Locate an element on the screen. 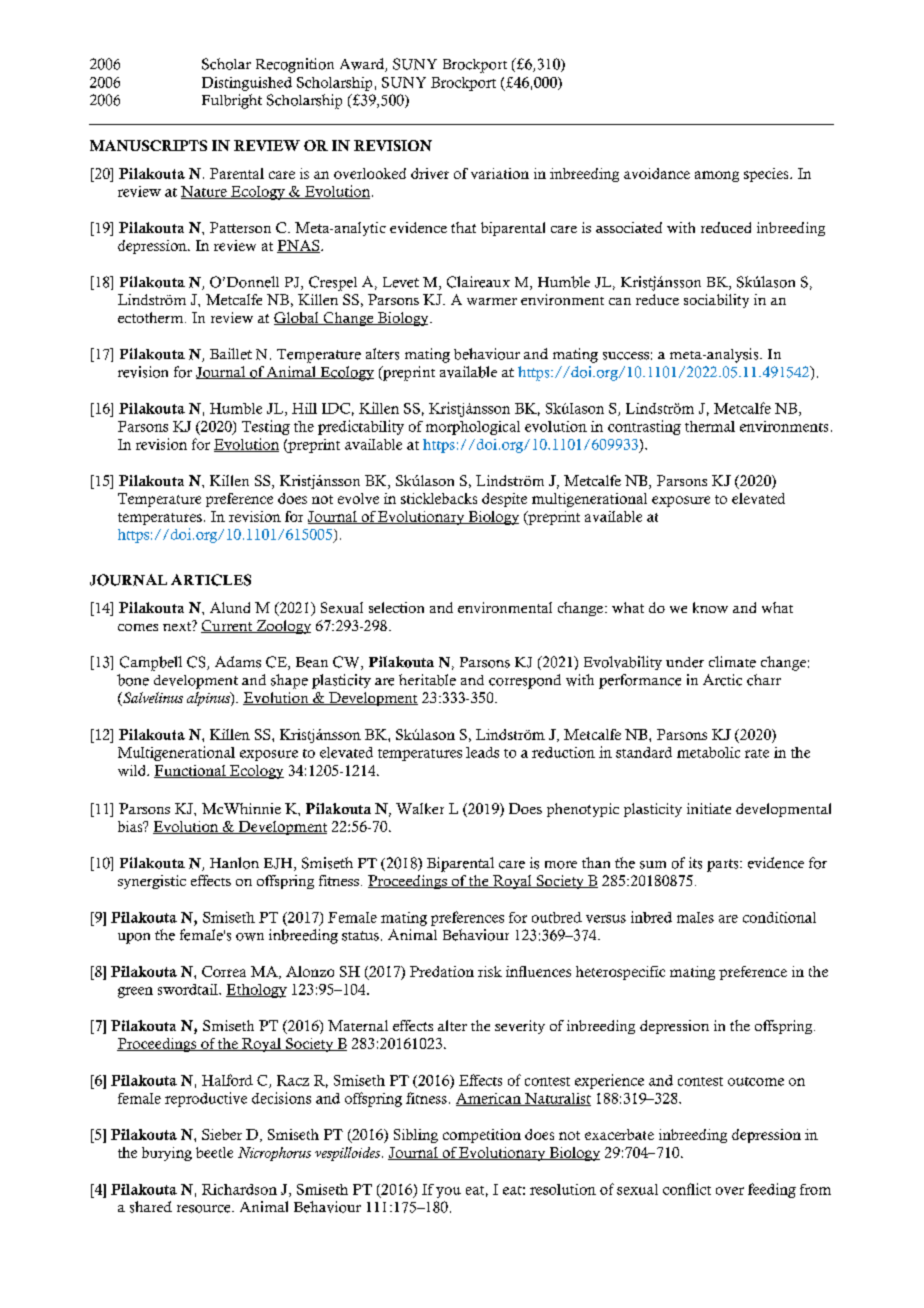 This screenshot has height=1308, width=924. feeding is located at coordinates (772, 1190).
